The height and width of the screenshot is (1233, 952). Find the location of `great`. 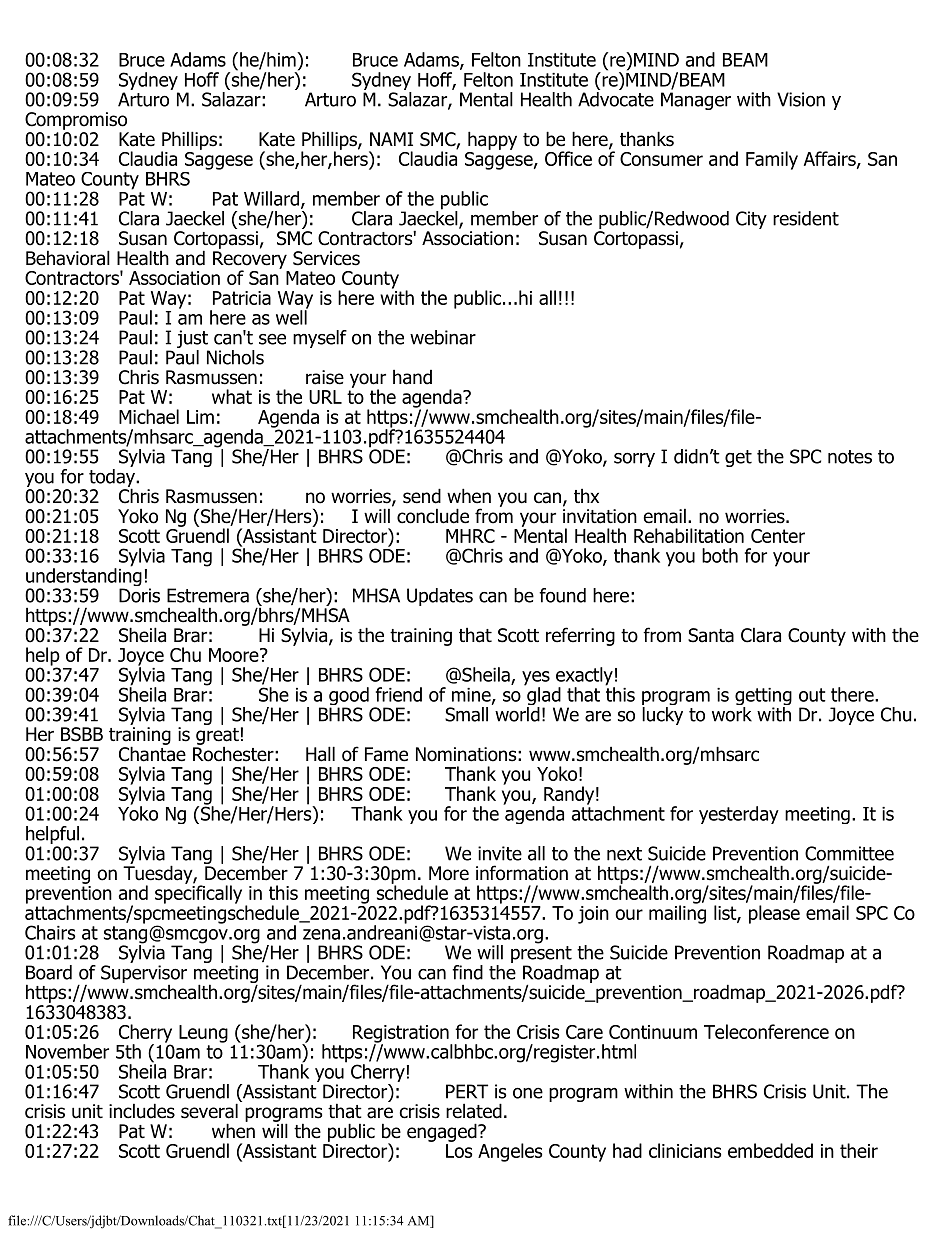

great is located at coordinates (217, 737).
